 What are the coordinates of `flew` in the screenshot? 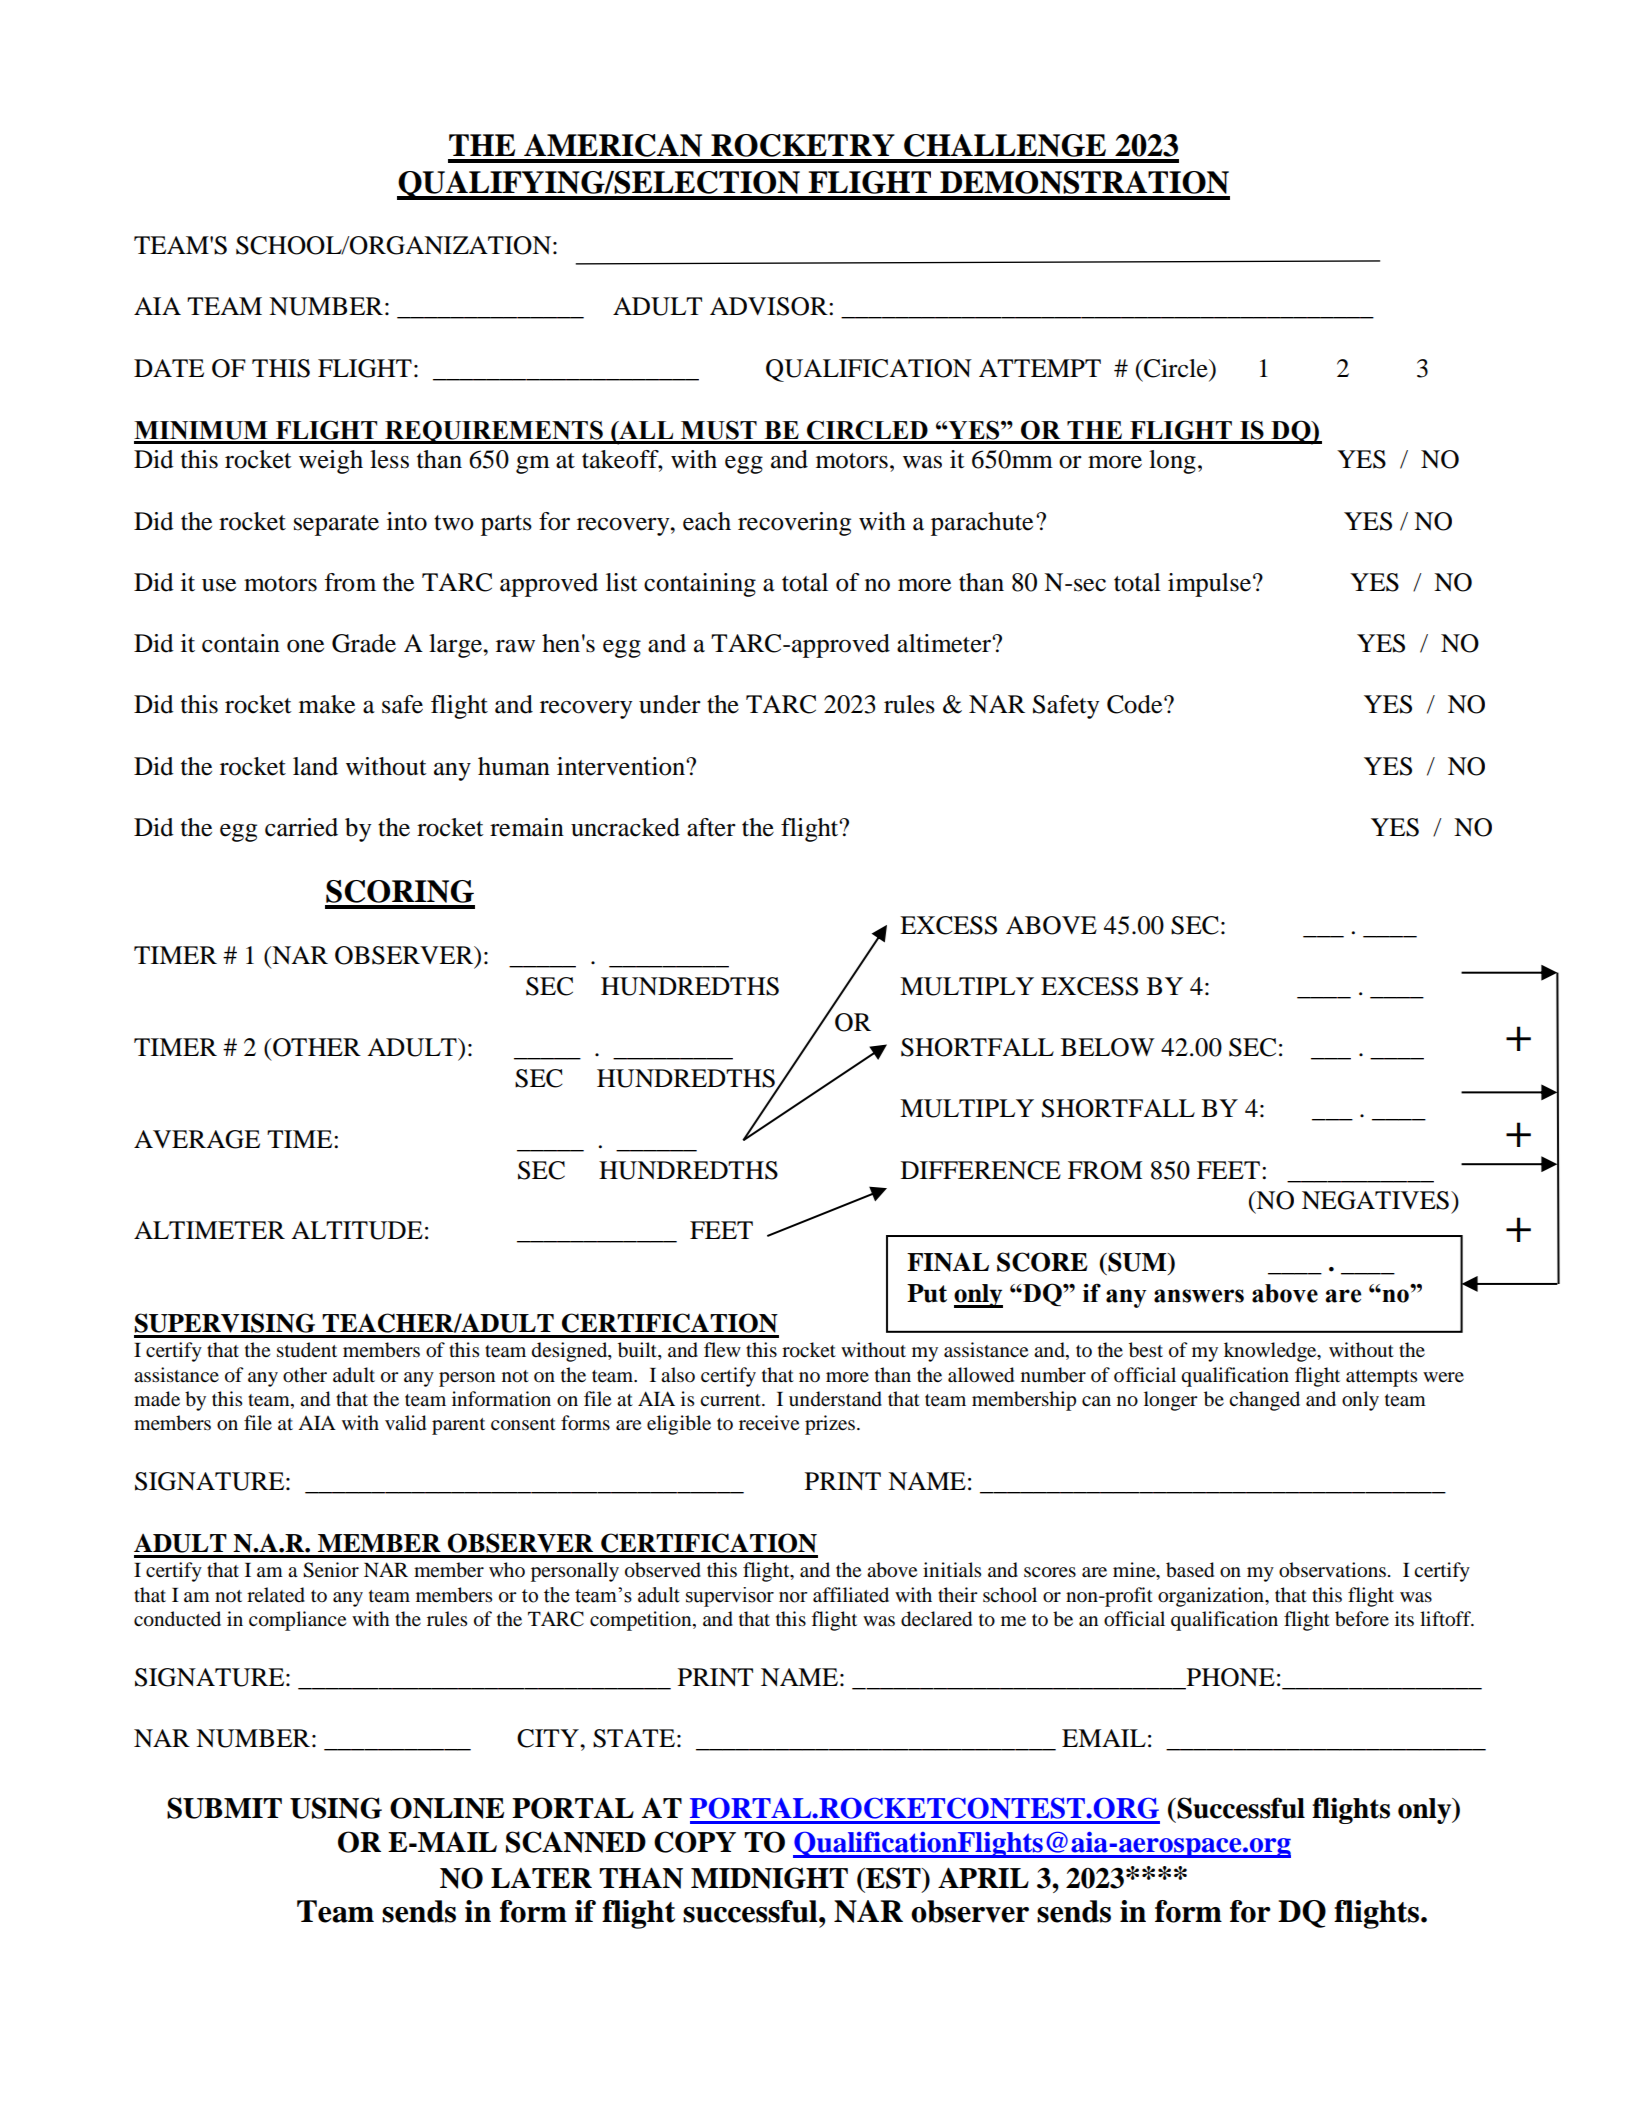 It's located at (722, 1349).
